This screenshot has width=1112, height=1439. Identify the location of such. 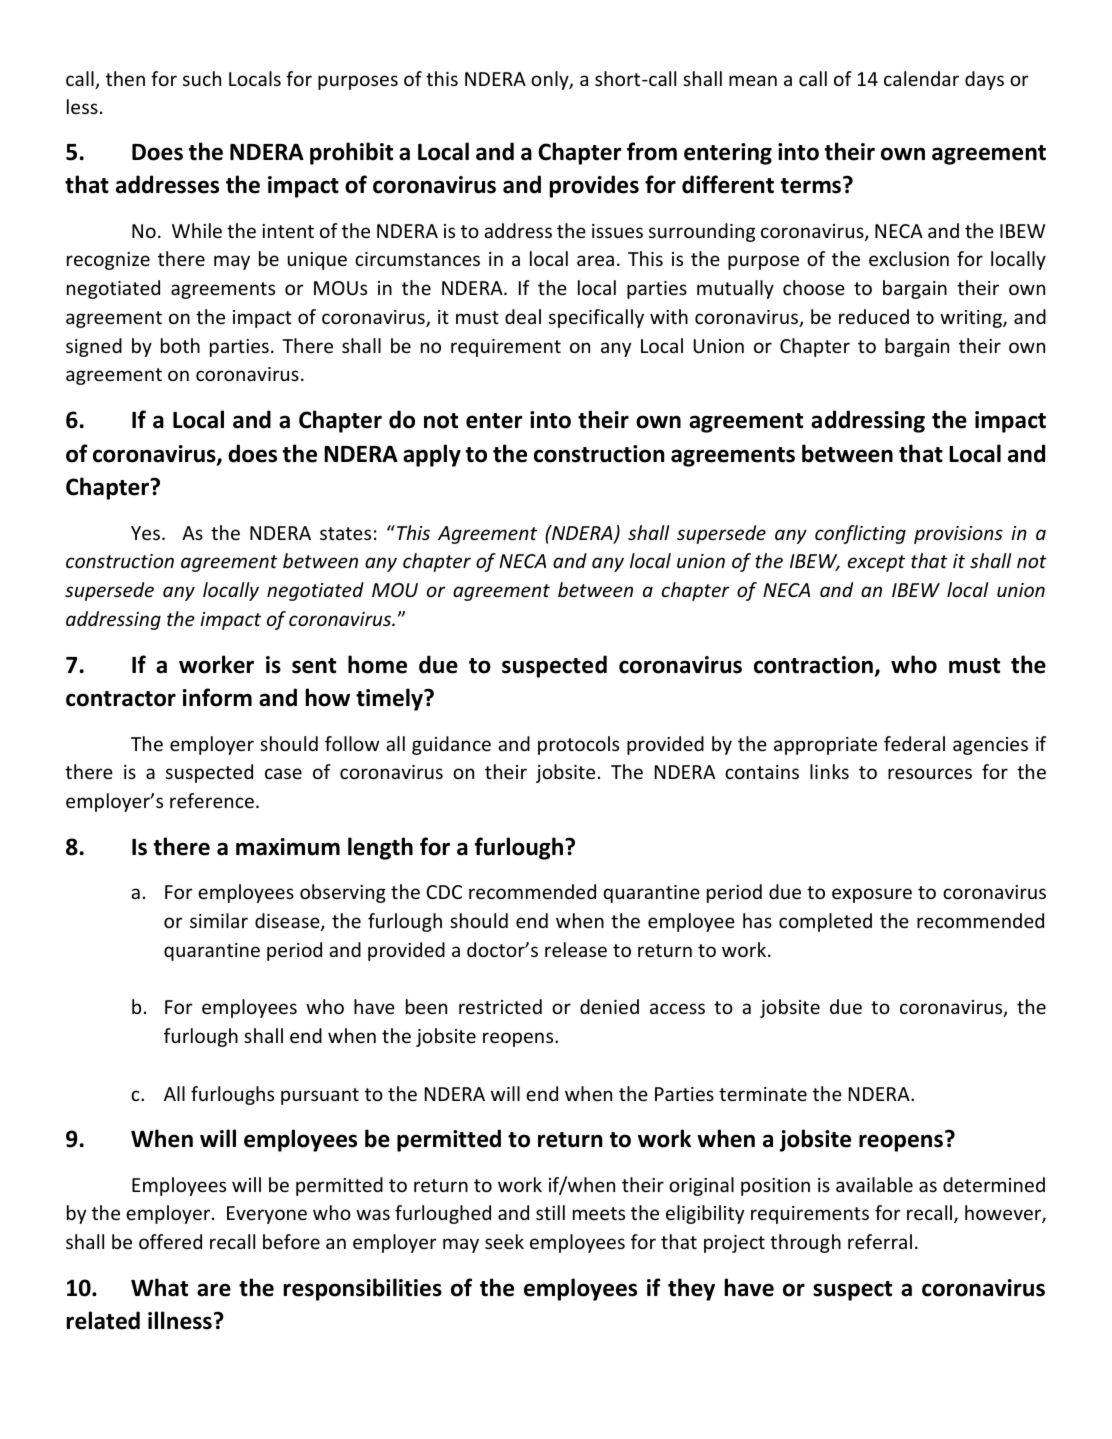
(202, 78).
